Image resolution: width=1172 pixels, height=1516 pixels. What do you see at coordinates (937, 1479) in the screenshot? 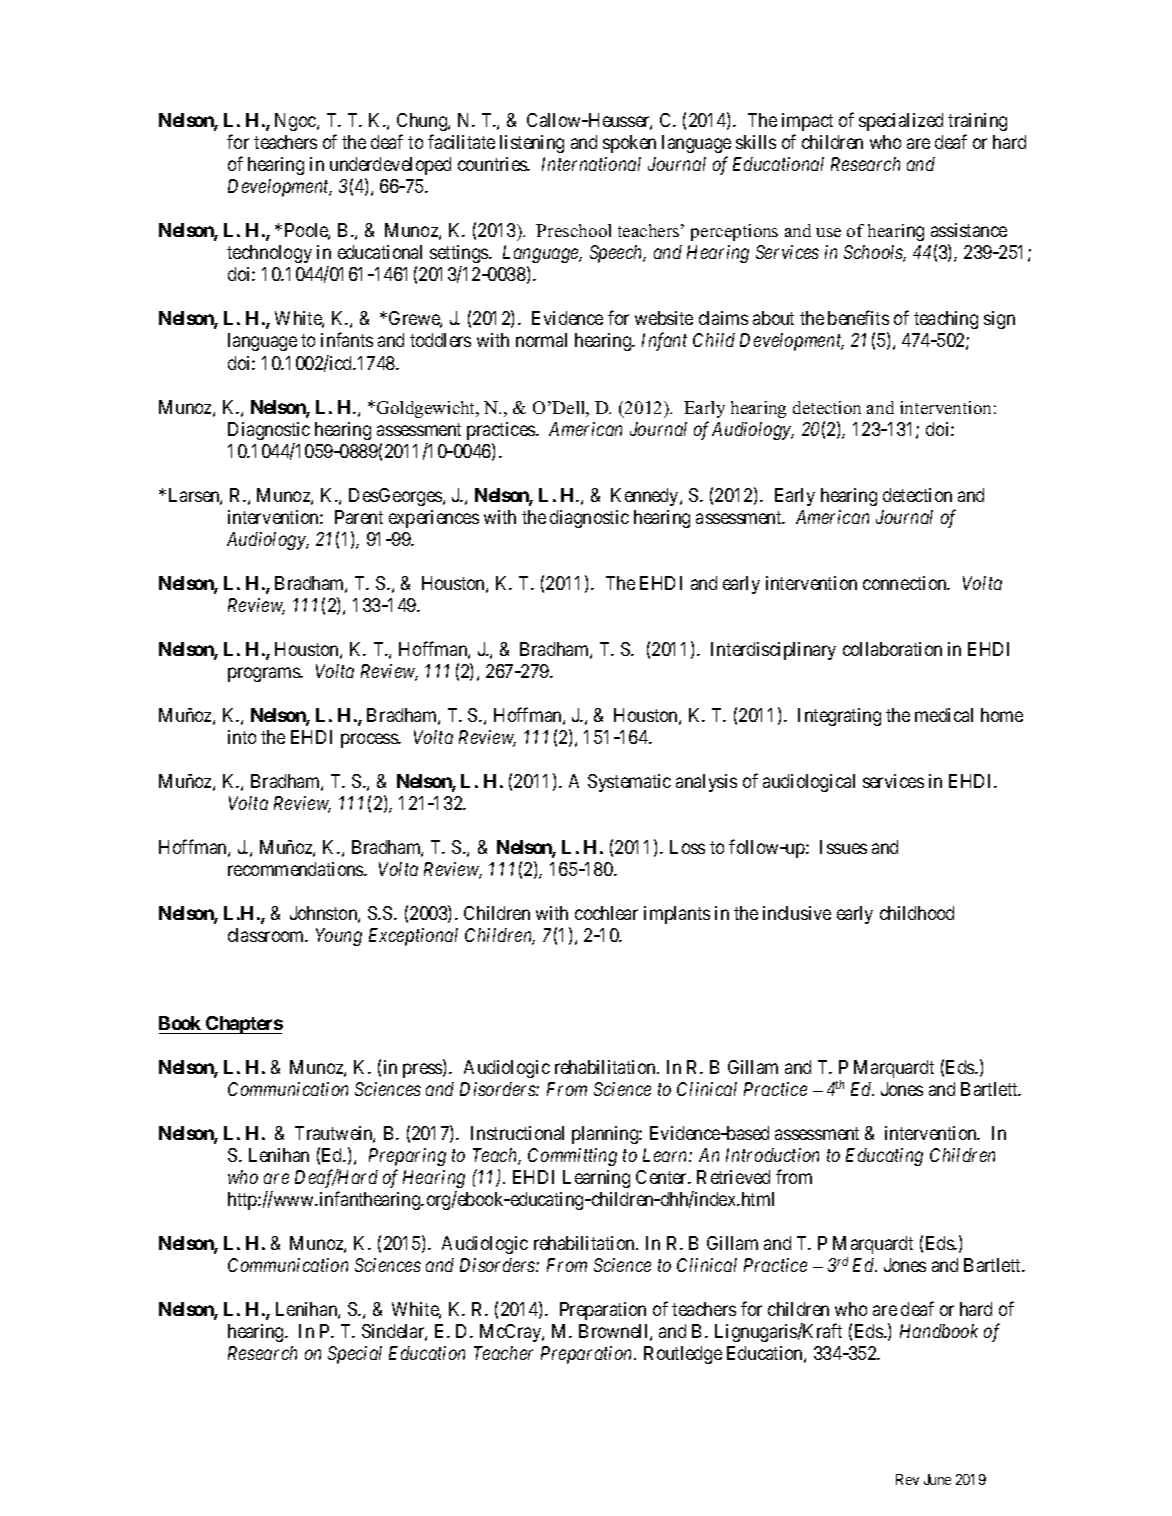
I see `June` at bounding box center [937, 1479].
